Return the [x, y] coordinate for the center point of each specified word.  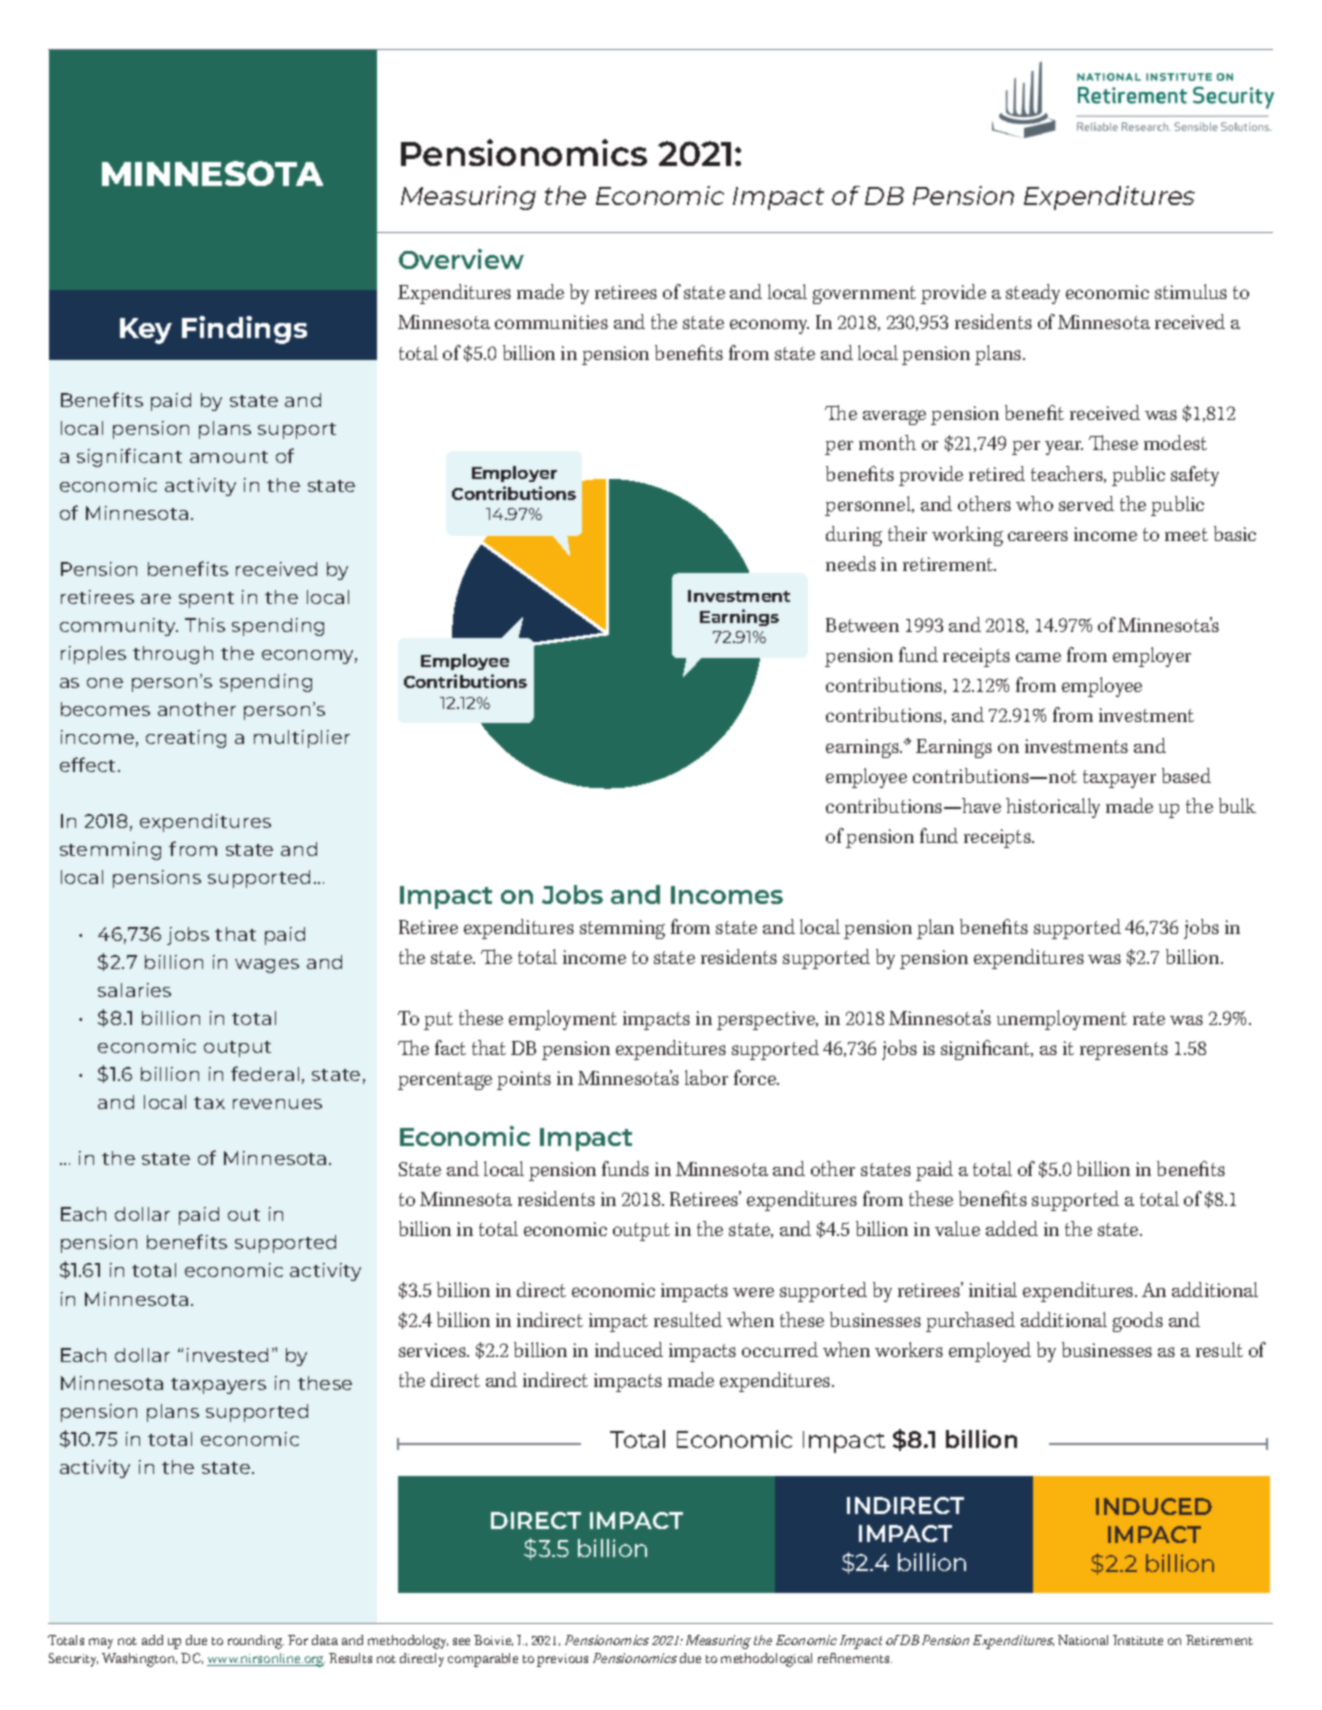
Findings [244, 330]
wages [267, 966]
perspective [767, 1020]
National [1083, 1640]
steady [1033, 294]
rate [1149, 1018]
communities [551, 322]
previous [562, 1660]
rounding [256, 1642]
